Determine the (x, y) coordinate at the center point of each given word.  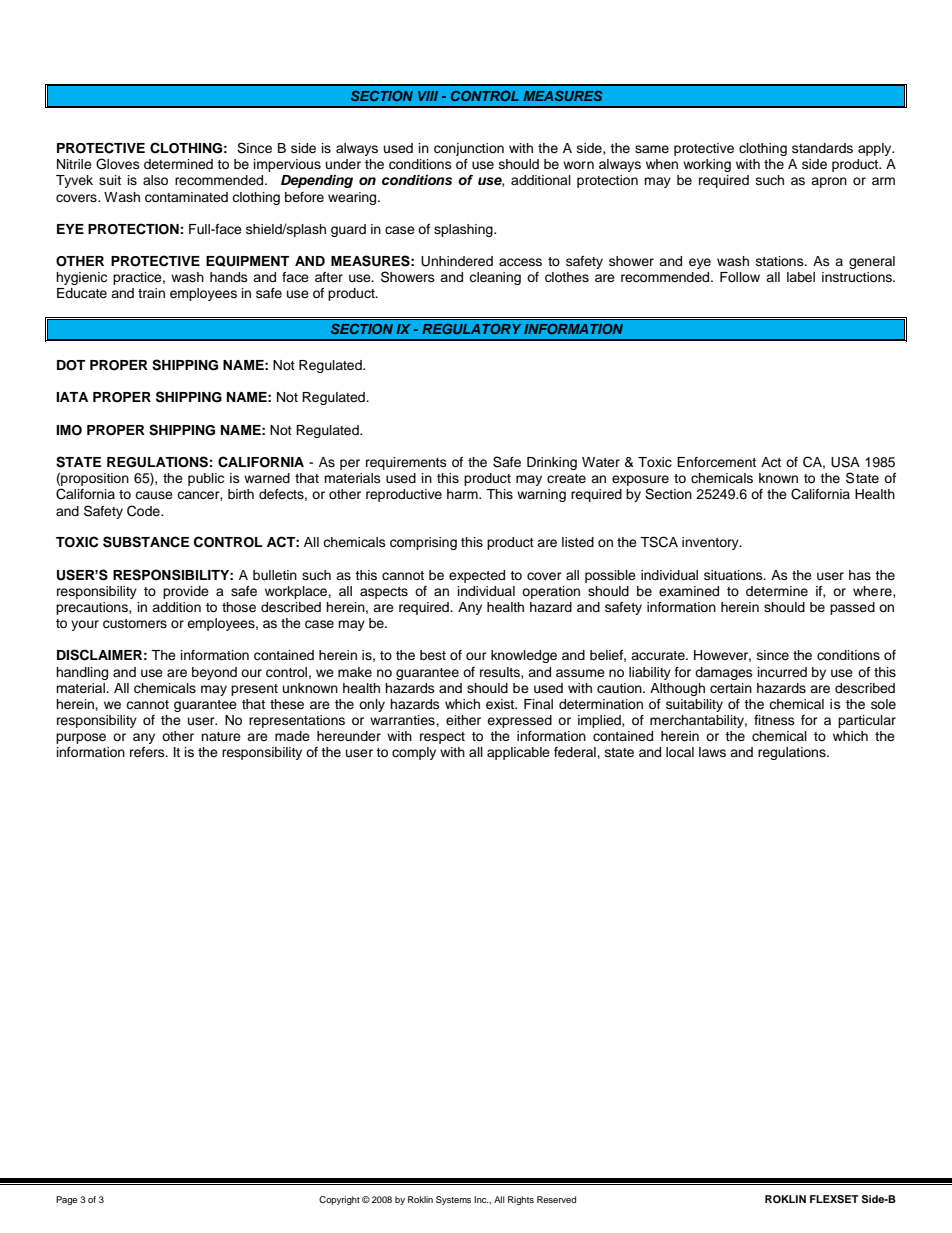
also (155, 180)
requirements (406, 463)
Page (66, 1200)
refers (148, 752)
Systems (453, 1200)
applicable (518, 753)
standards (822, 148)
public (206, 479)
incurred (782, 672)
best (433, 655)
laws (712, 752)
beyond (214, 673)
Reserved (556, 1199)
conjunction (469, 149)
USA (845, 462)
